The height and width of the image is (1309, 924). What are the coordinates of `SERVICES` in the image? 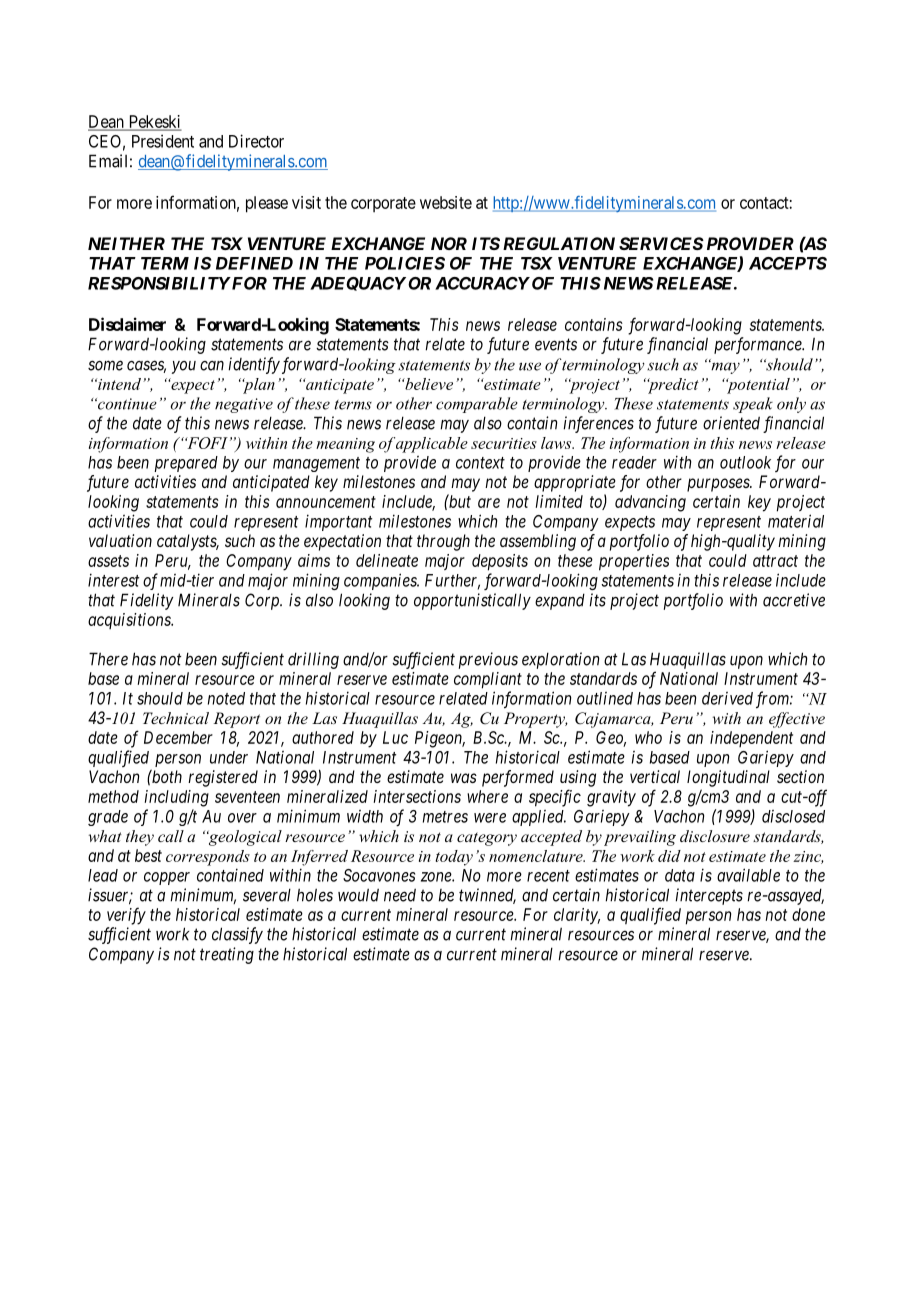 It's located at (661, 243).
